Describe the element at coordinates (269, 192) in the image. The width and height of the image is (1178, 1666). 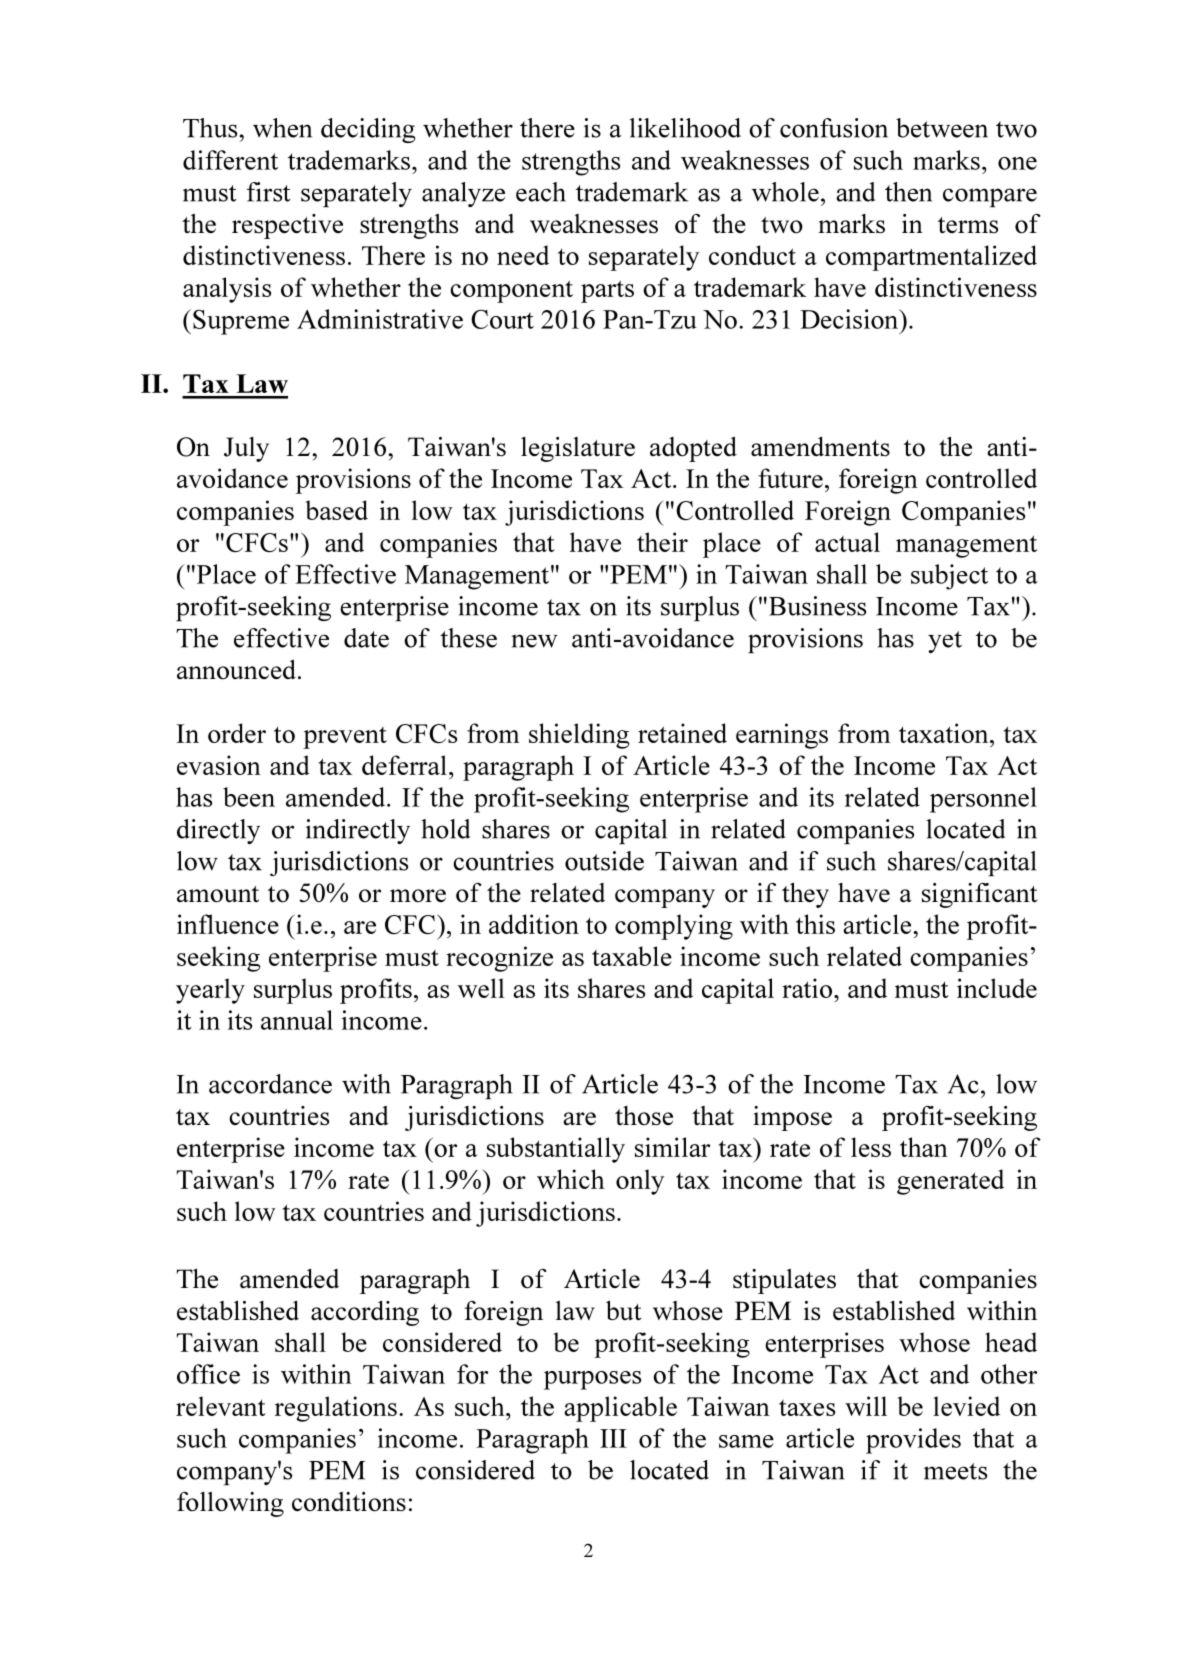
I see `first` at that location.
